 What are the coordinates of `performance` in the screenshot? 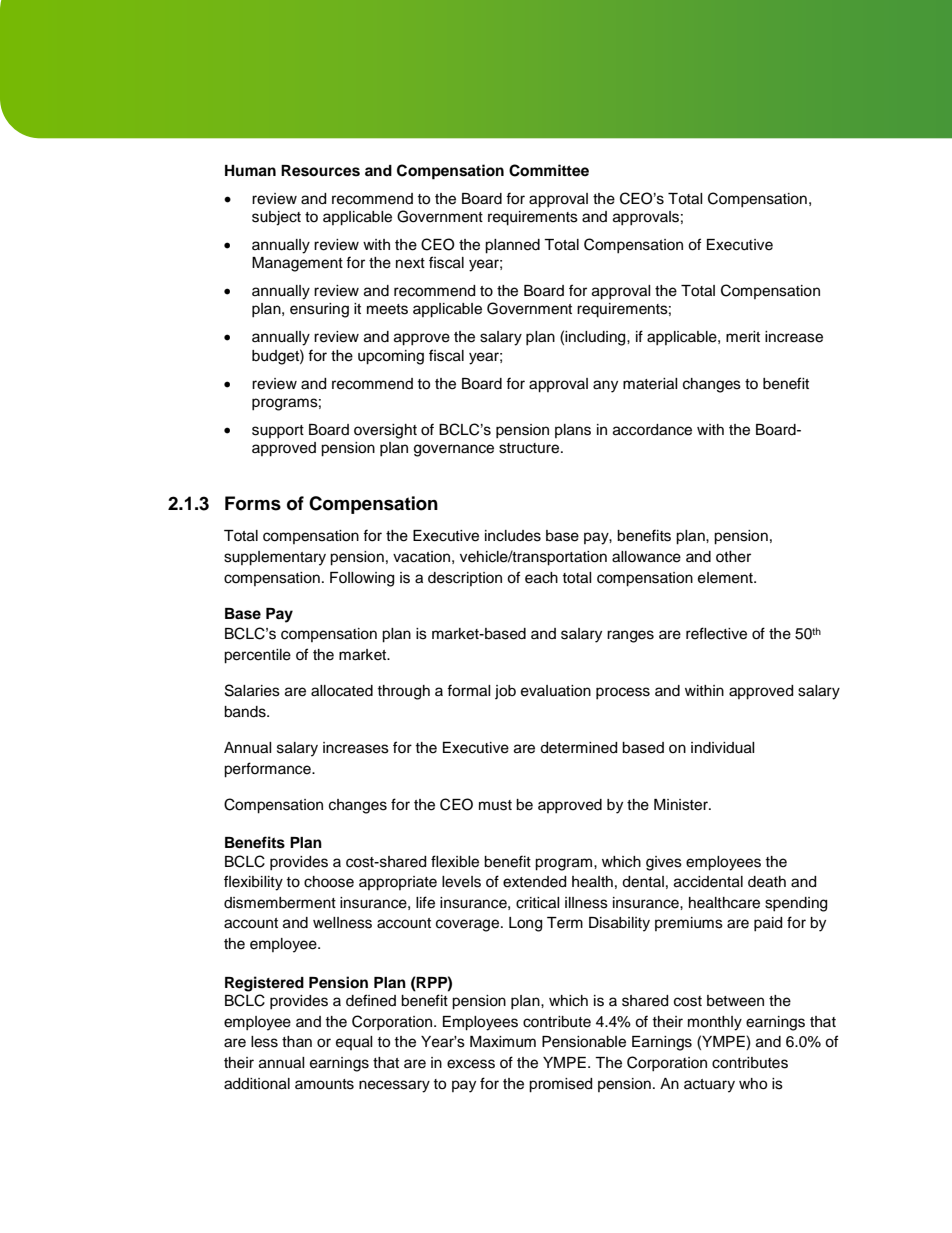 It's located at (268, 770).
